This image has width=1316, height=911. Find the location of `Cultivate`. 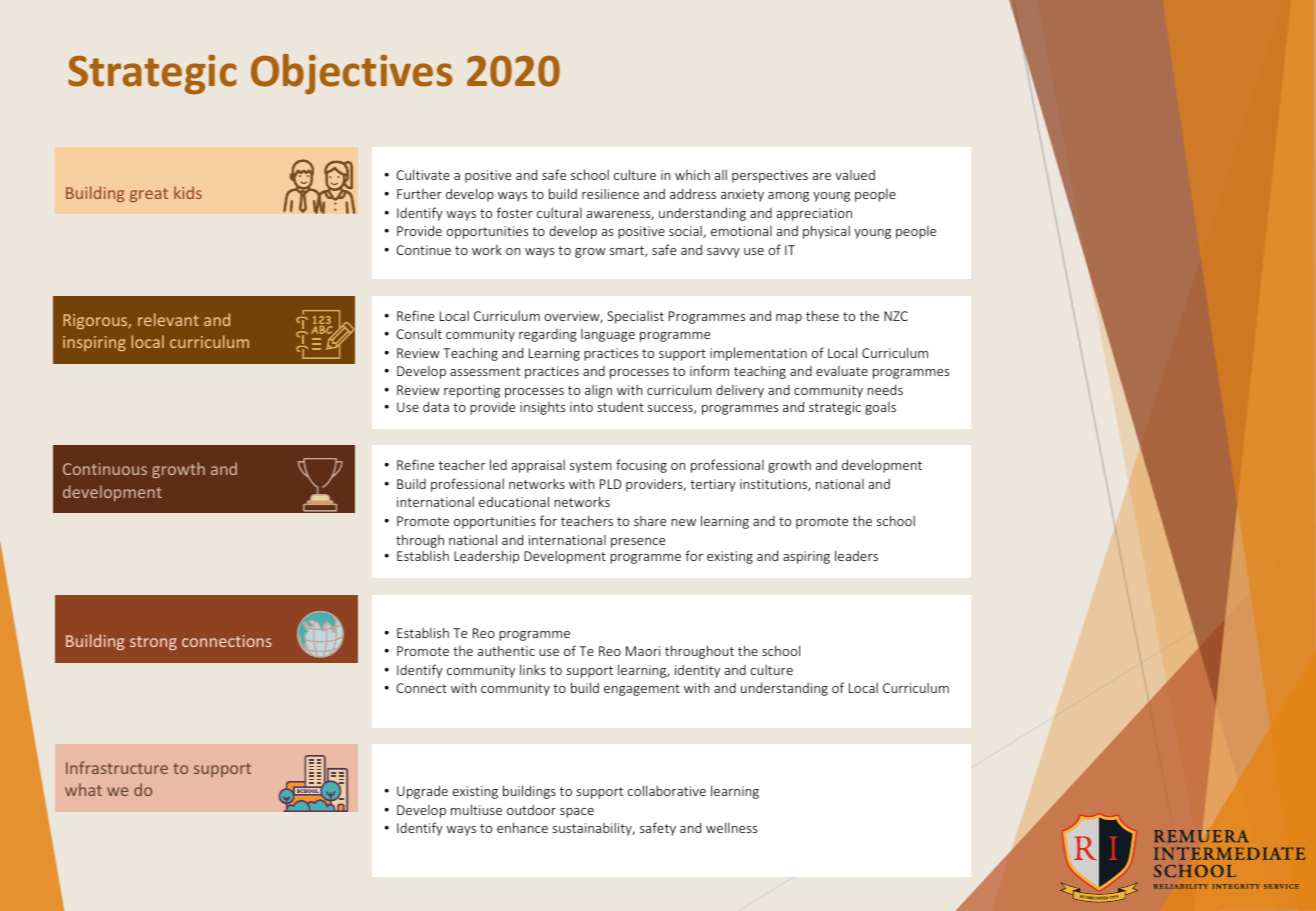

Cultivate is located at coordinates (423, 174).
